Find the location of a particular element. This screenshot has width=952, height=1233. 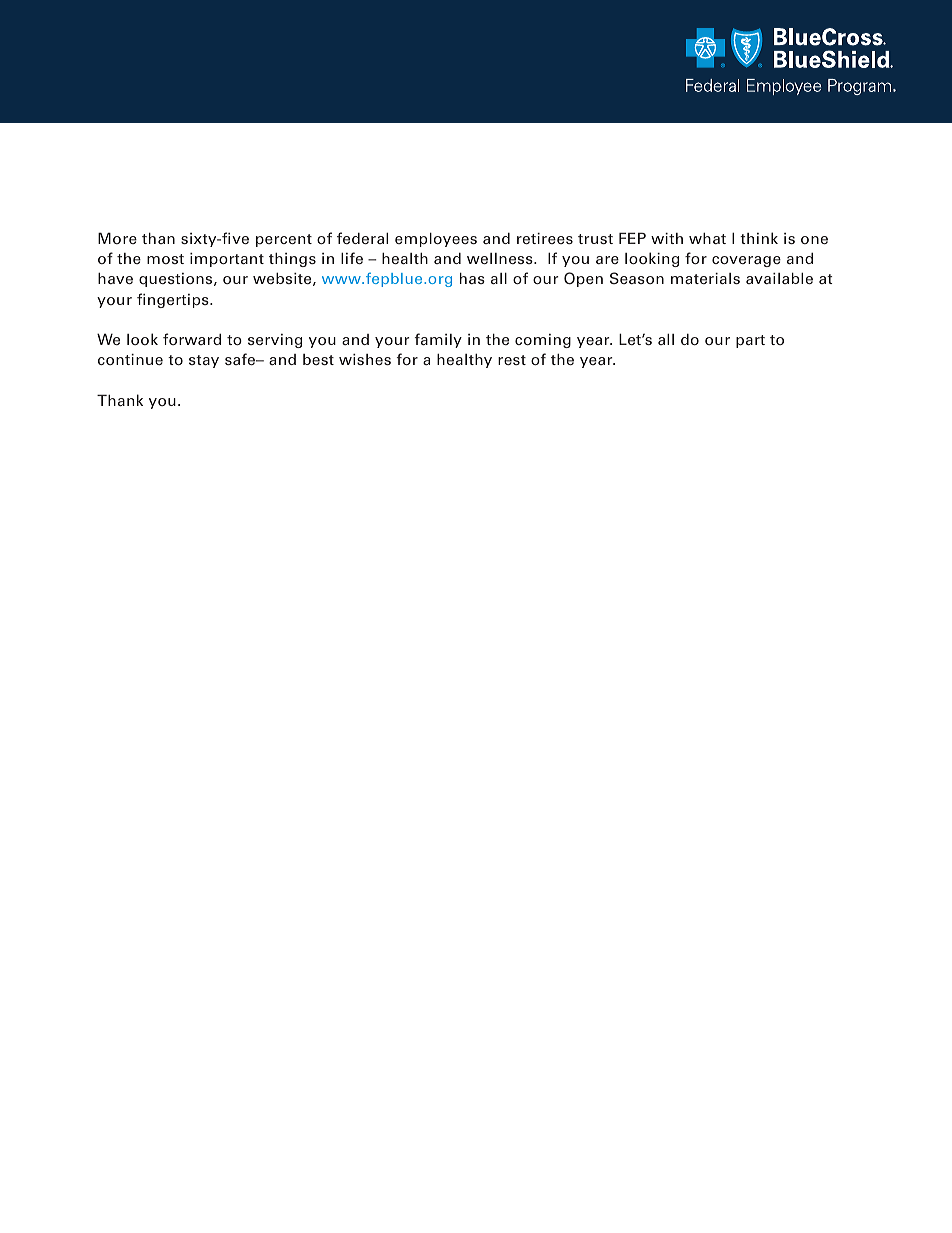

fingertips is located at coordinates (174, 300).
